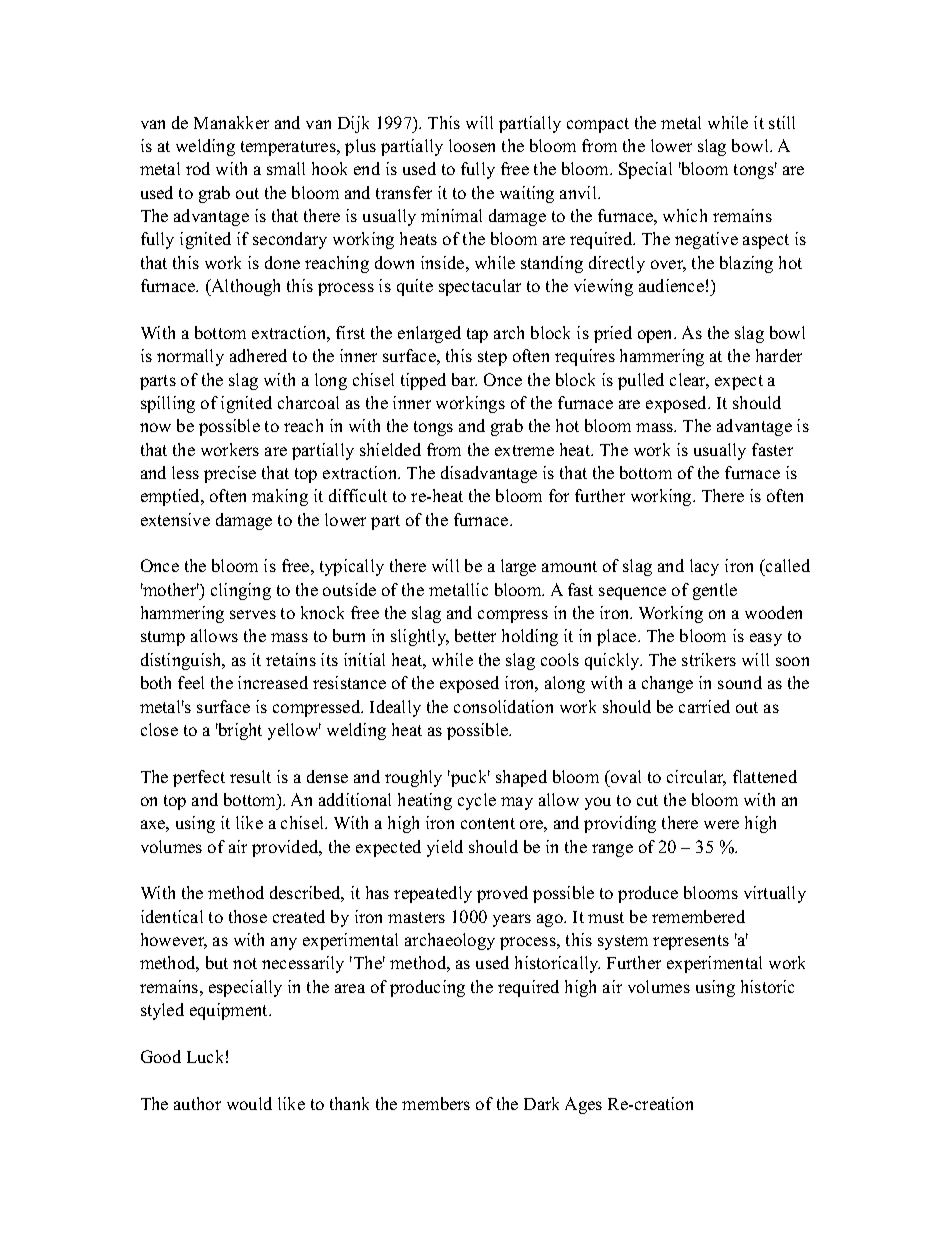  I want to click on serves, so click(253, 614).
